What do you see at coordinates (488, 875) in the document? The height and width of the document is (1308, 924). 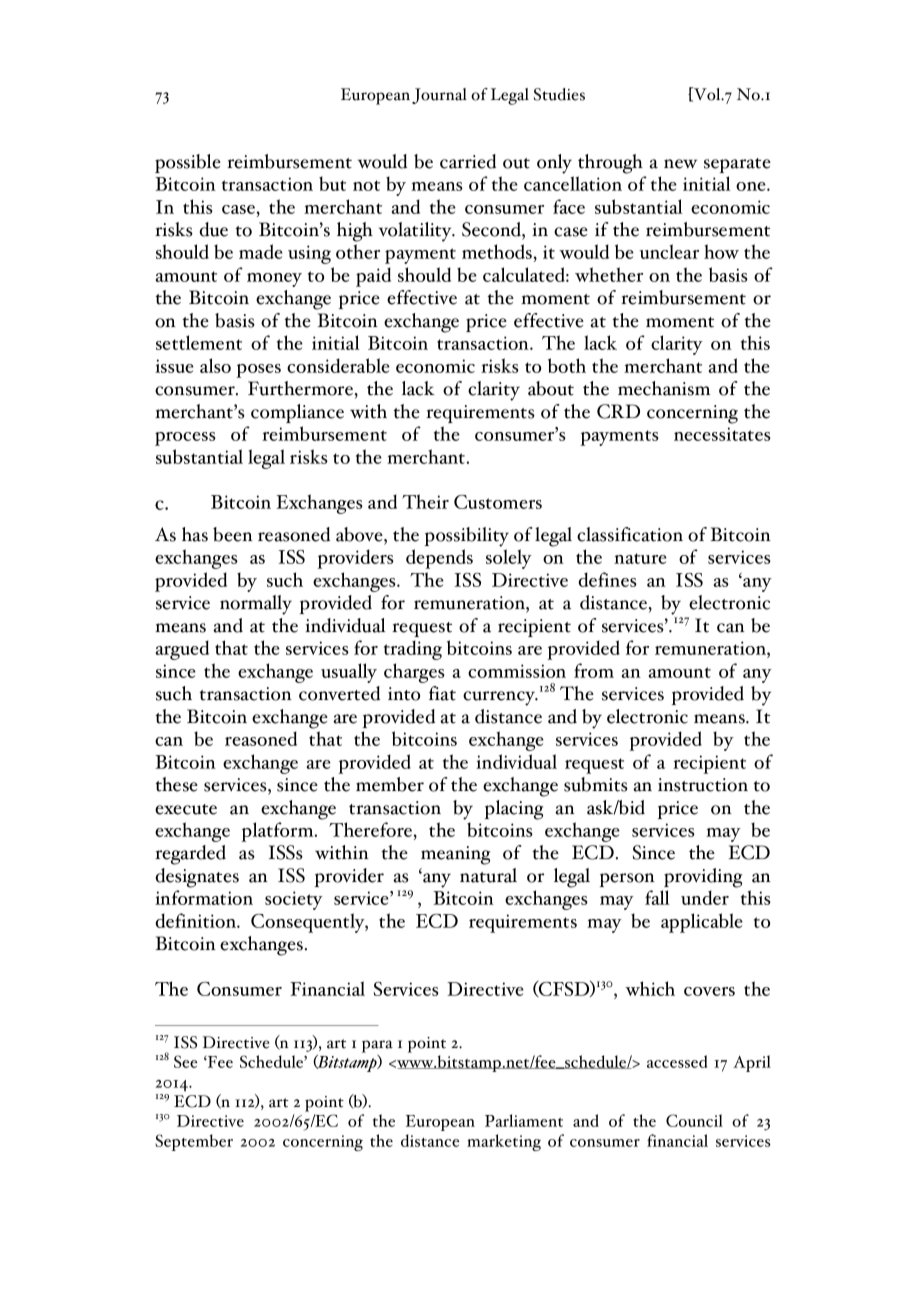 I see `natural` at bounding box center [488, 875].
